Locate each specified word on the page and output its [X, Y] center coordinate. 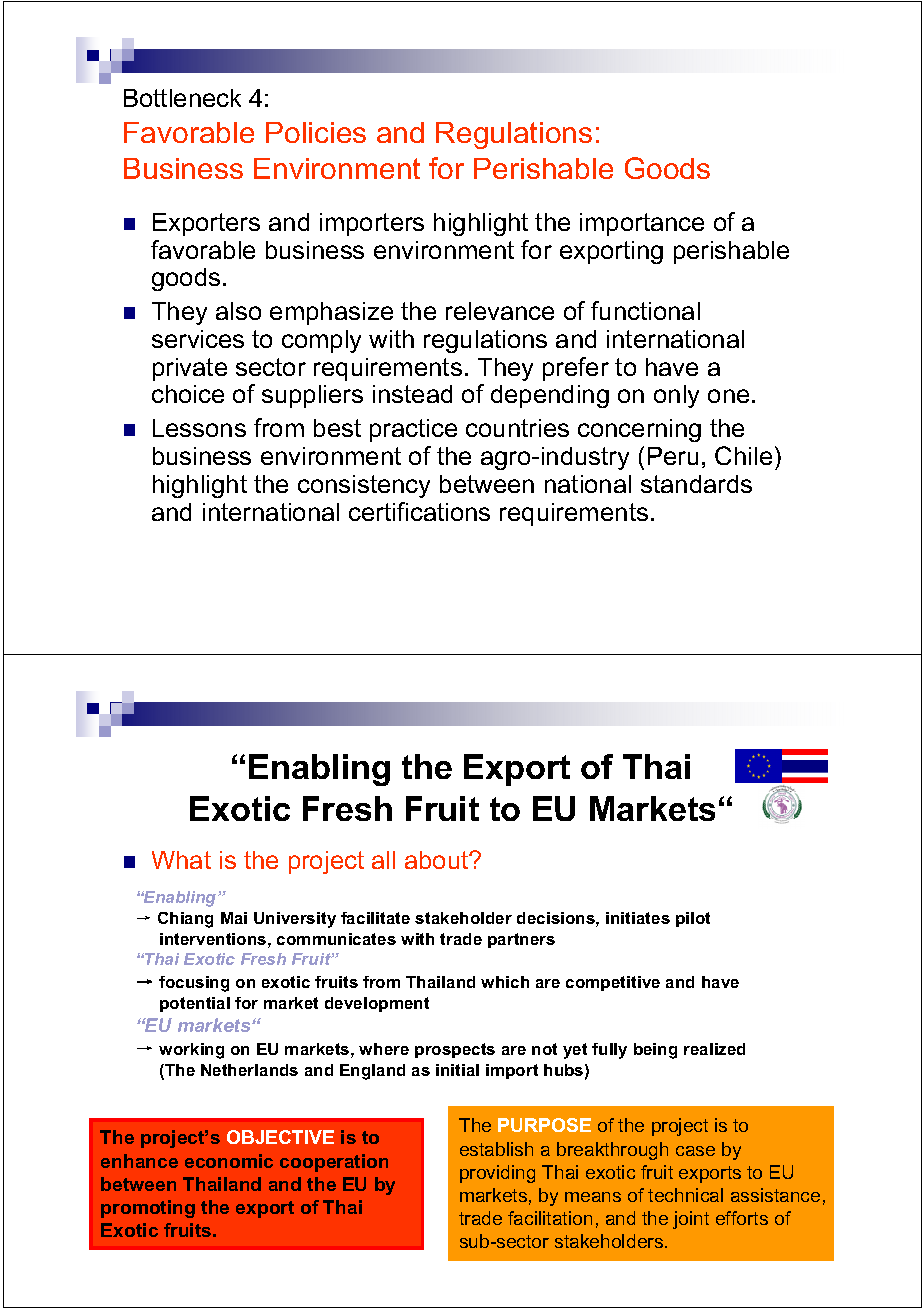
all [383, 860]
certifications [419, 511]
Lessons [199, 428]
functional [645, 310]
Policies [316, 132]
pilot [693, 919]
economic [229, 1161]
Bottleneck [182, 98]
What [181, 860]
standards [696, 484]
